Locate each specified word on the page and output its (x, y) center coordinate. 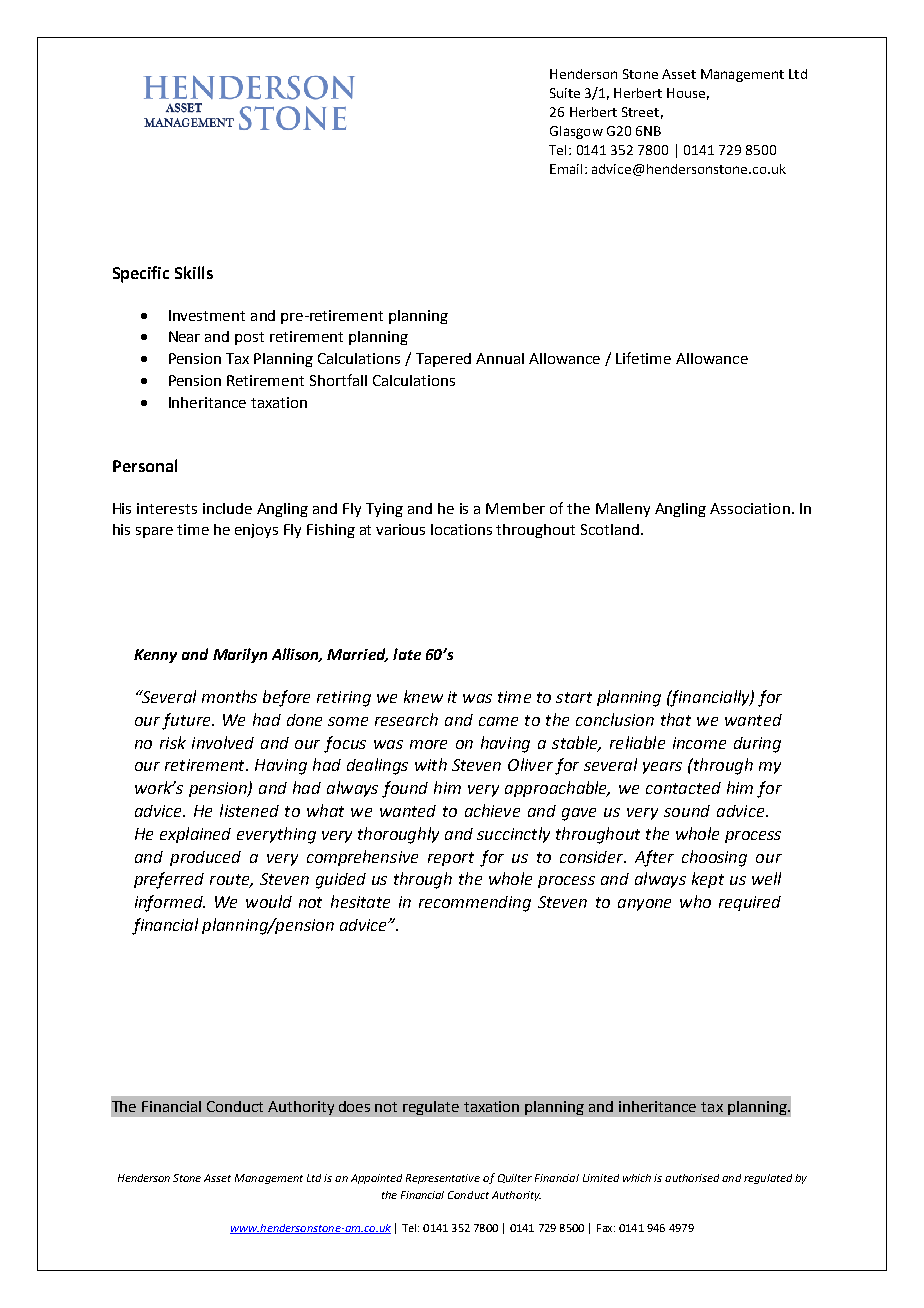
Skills (194, 272)
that (676, 719)
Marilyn (240, 655)
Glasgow (576, 132)
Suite (565, 93)
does (354, 1106)
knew (423, 696)
